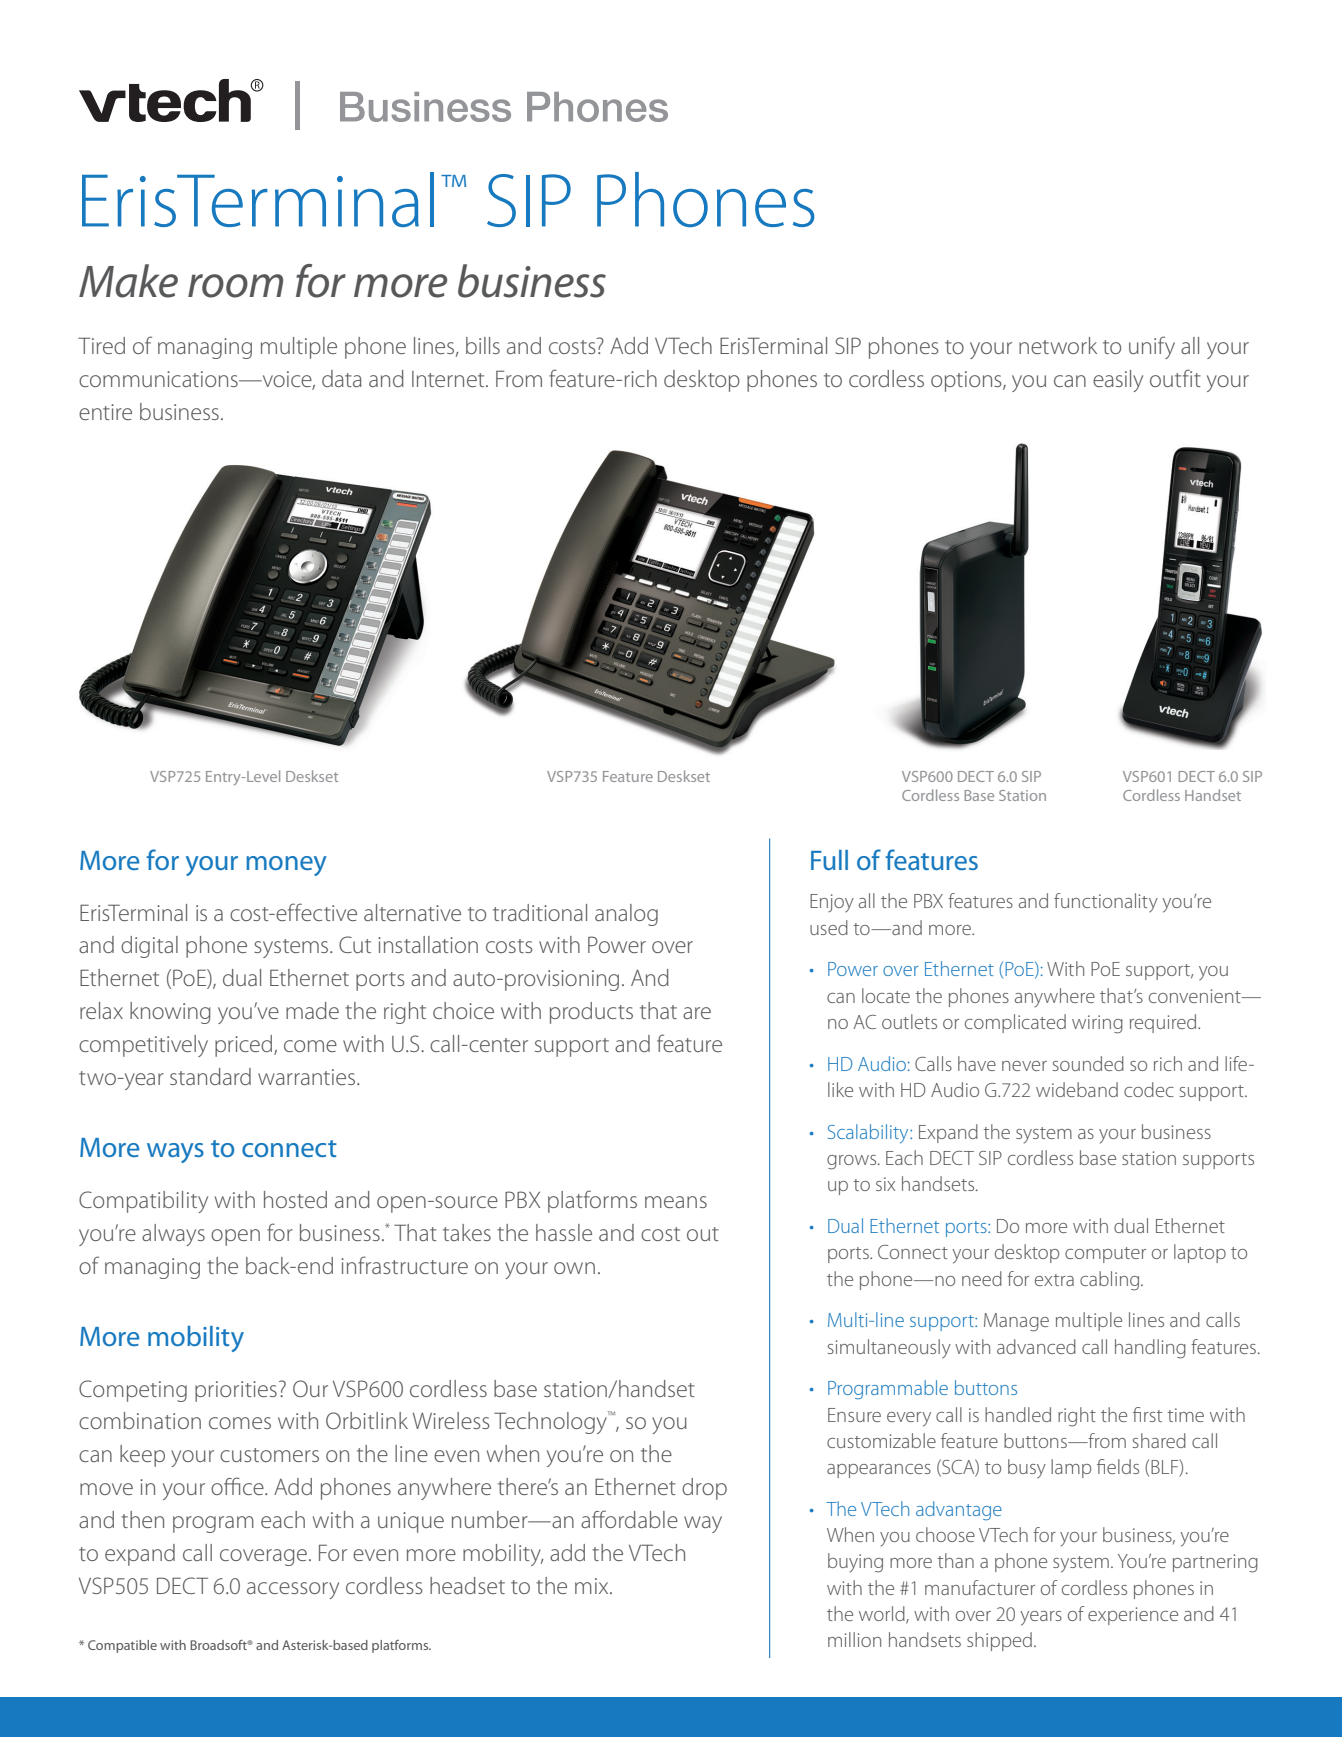 The width and height of the screenshot is (1342, 1737). Describe the element at coordinates (149, 947) in the screenshot. I see `digital` at that location.
